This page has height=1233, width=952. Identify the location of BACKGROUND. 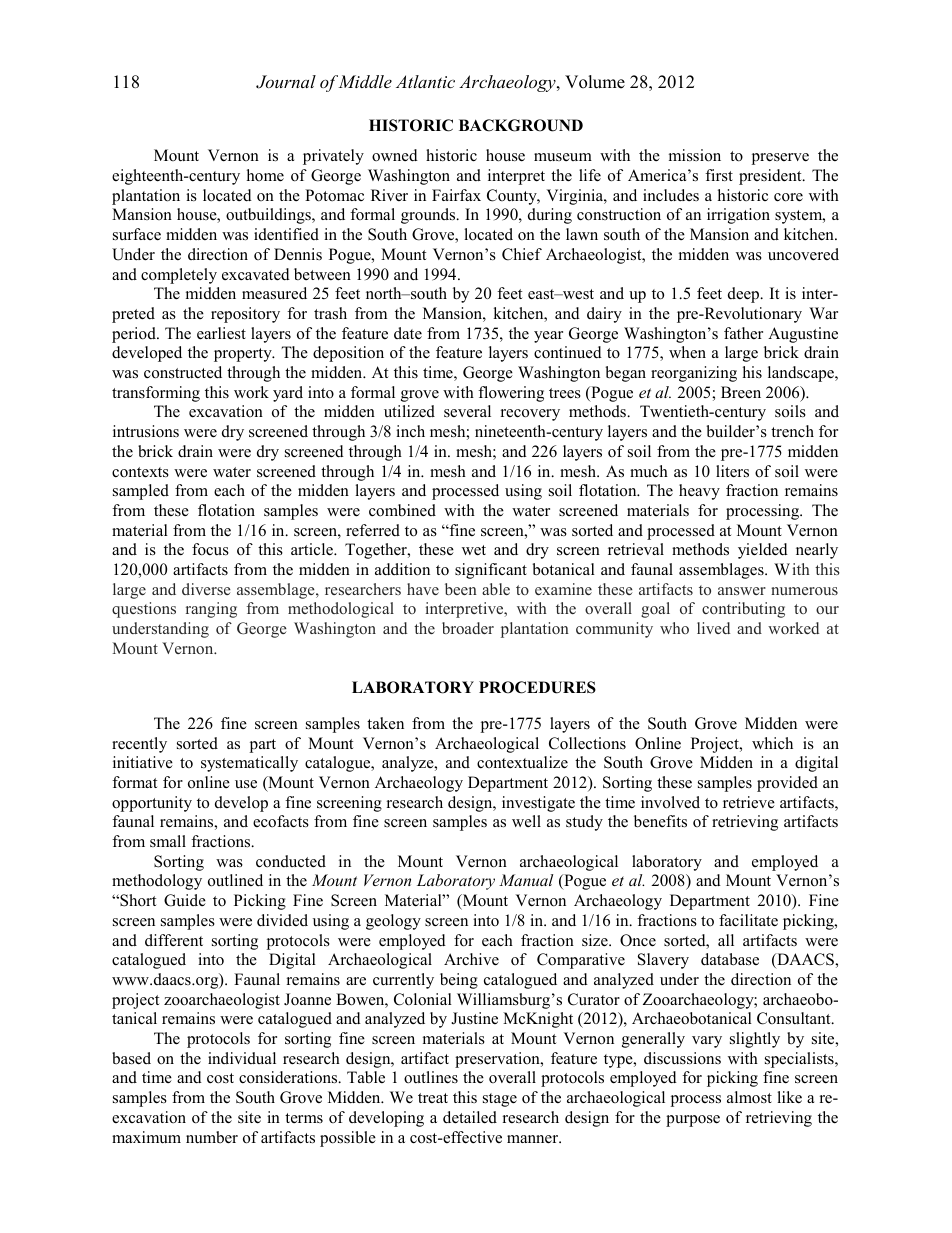
(521, 125).
